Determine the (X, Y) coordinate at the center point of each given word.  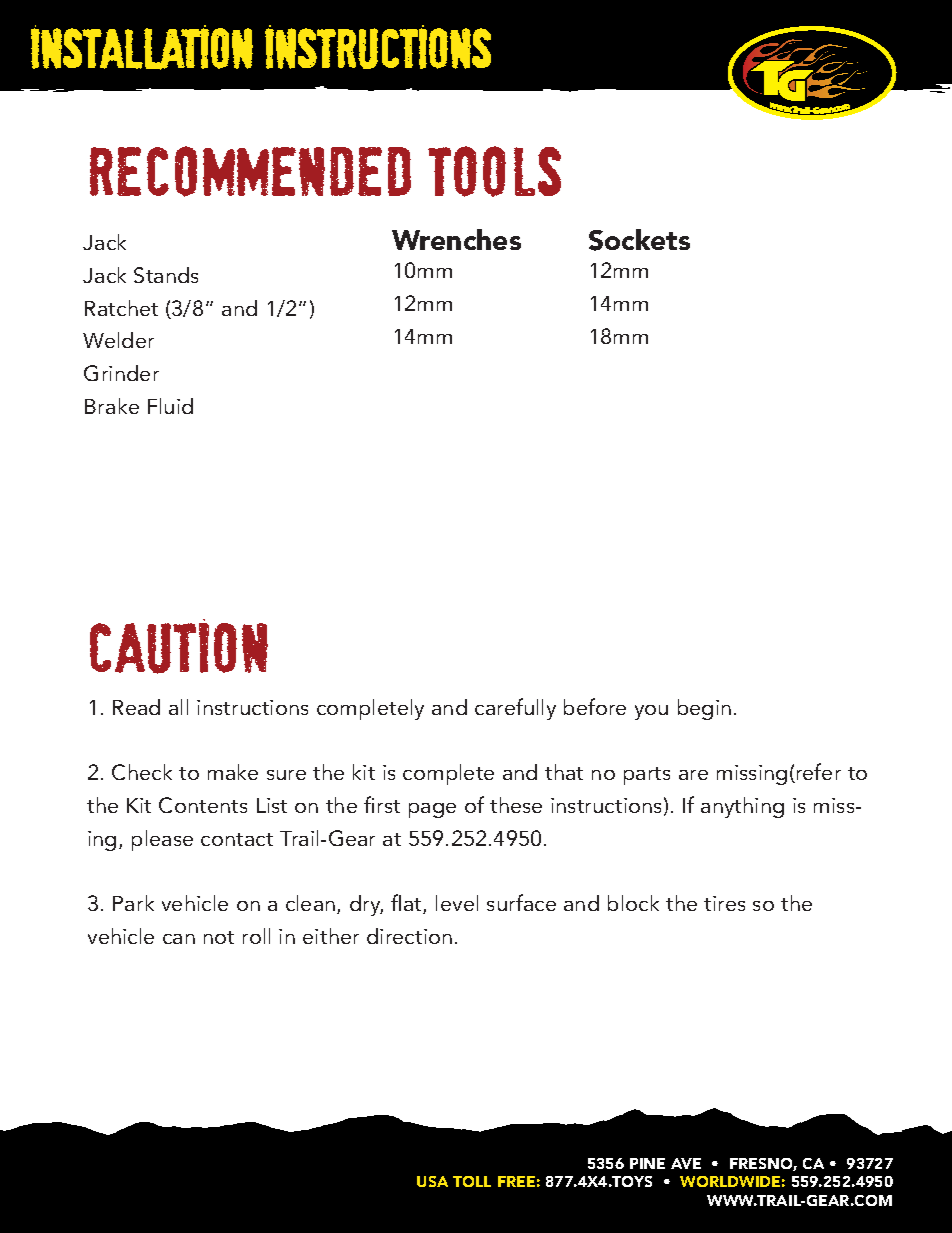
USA (432, 1181)
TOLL (472, 1181)
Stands (166, 275)
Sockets (639, 240)
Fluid (170, 406)
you (651, 712)
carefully (515, 709)
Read (136, 707)
